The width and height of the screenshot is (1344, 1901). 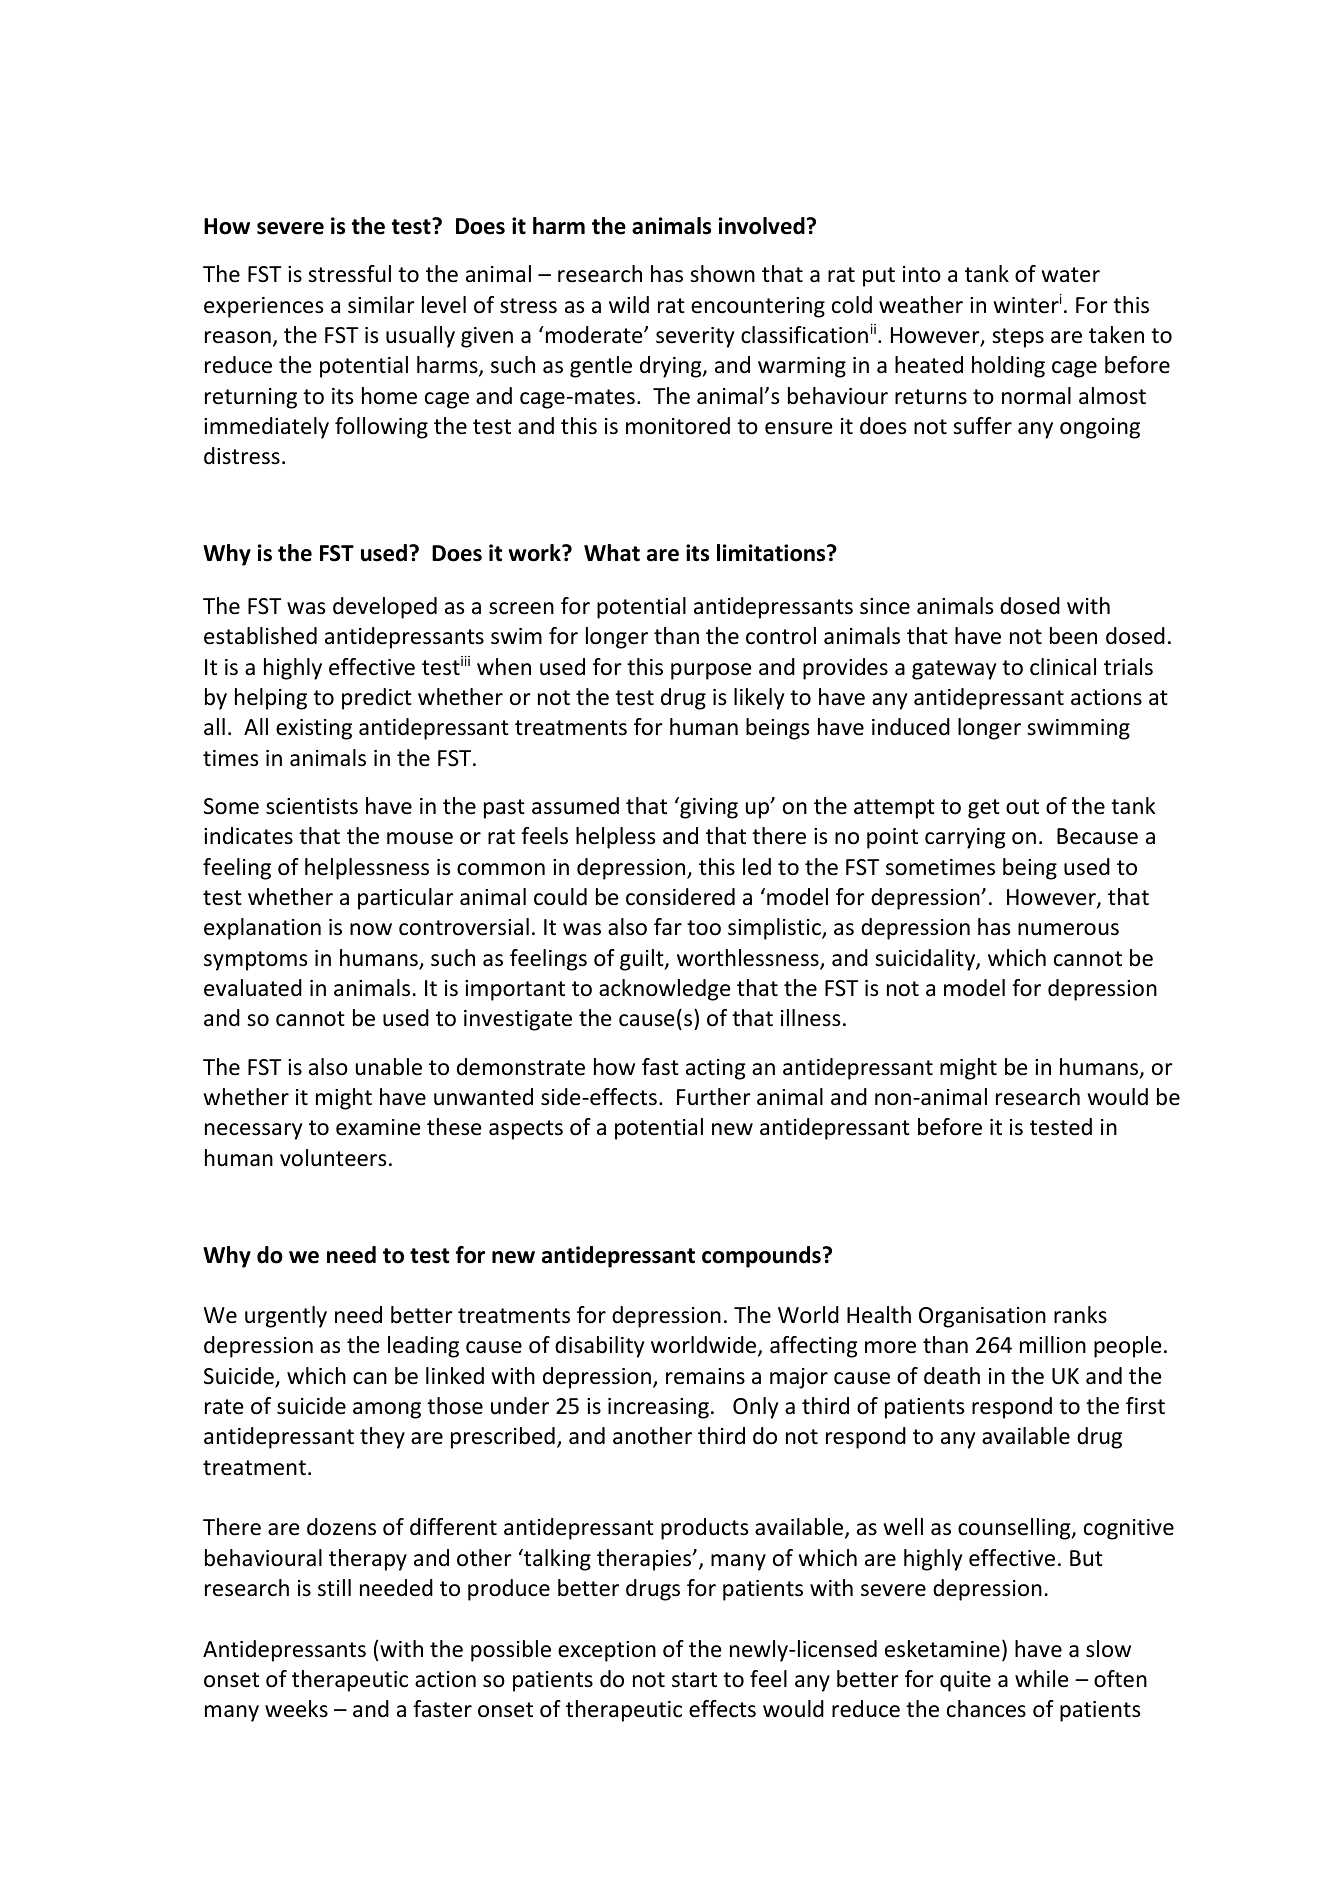 I want to click on numerous, so click(x=1068, y=929).
